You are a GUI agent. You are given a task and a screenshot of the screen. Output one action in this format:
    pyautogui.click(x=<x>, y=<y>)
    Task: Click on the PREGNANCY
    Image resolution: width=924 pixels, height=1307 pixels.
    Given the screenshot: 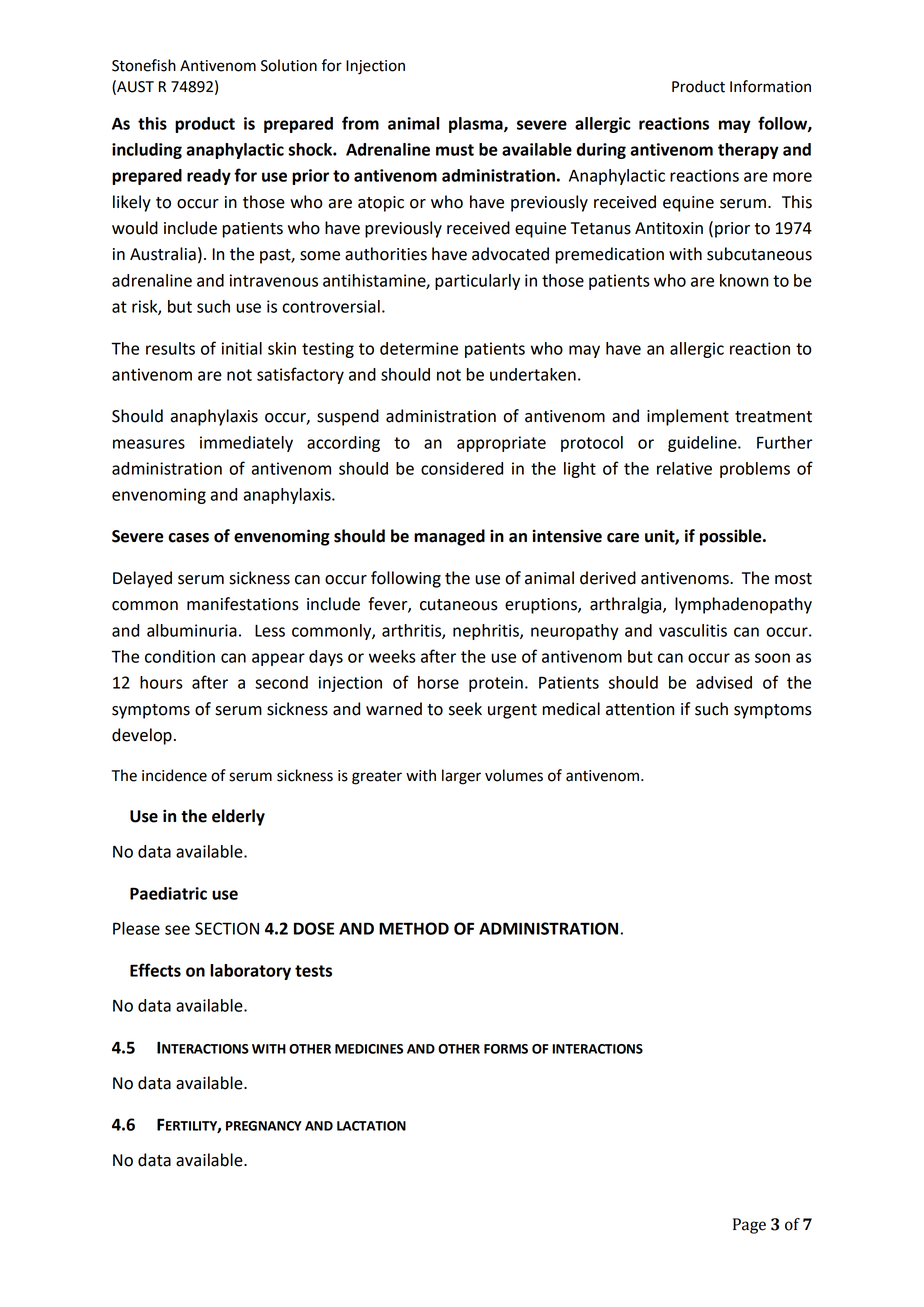 What is the action you would take?
    pyautogui.click(x=264, y=1126)
